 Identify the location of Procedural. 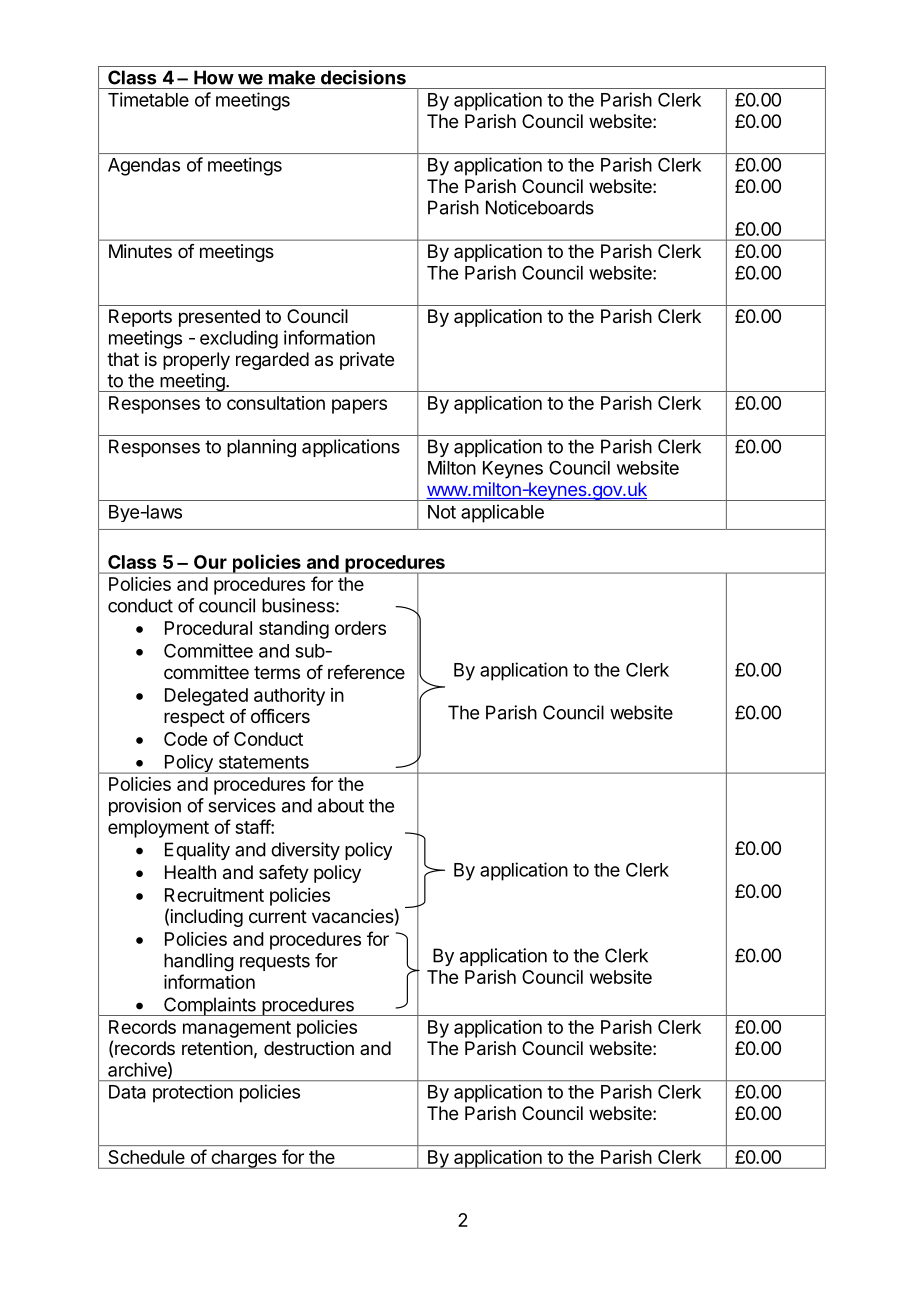
(208, 628).
